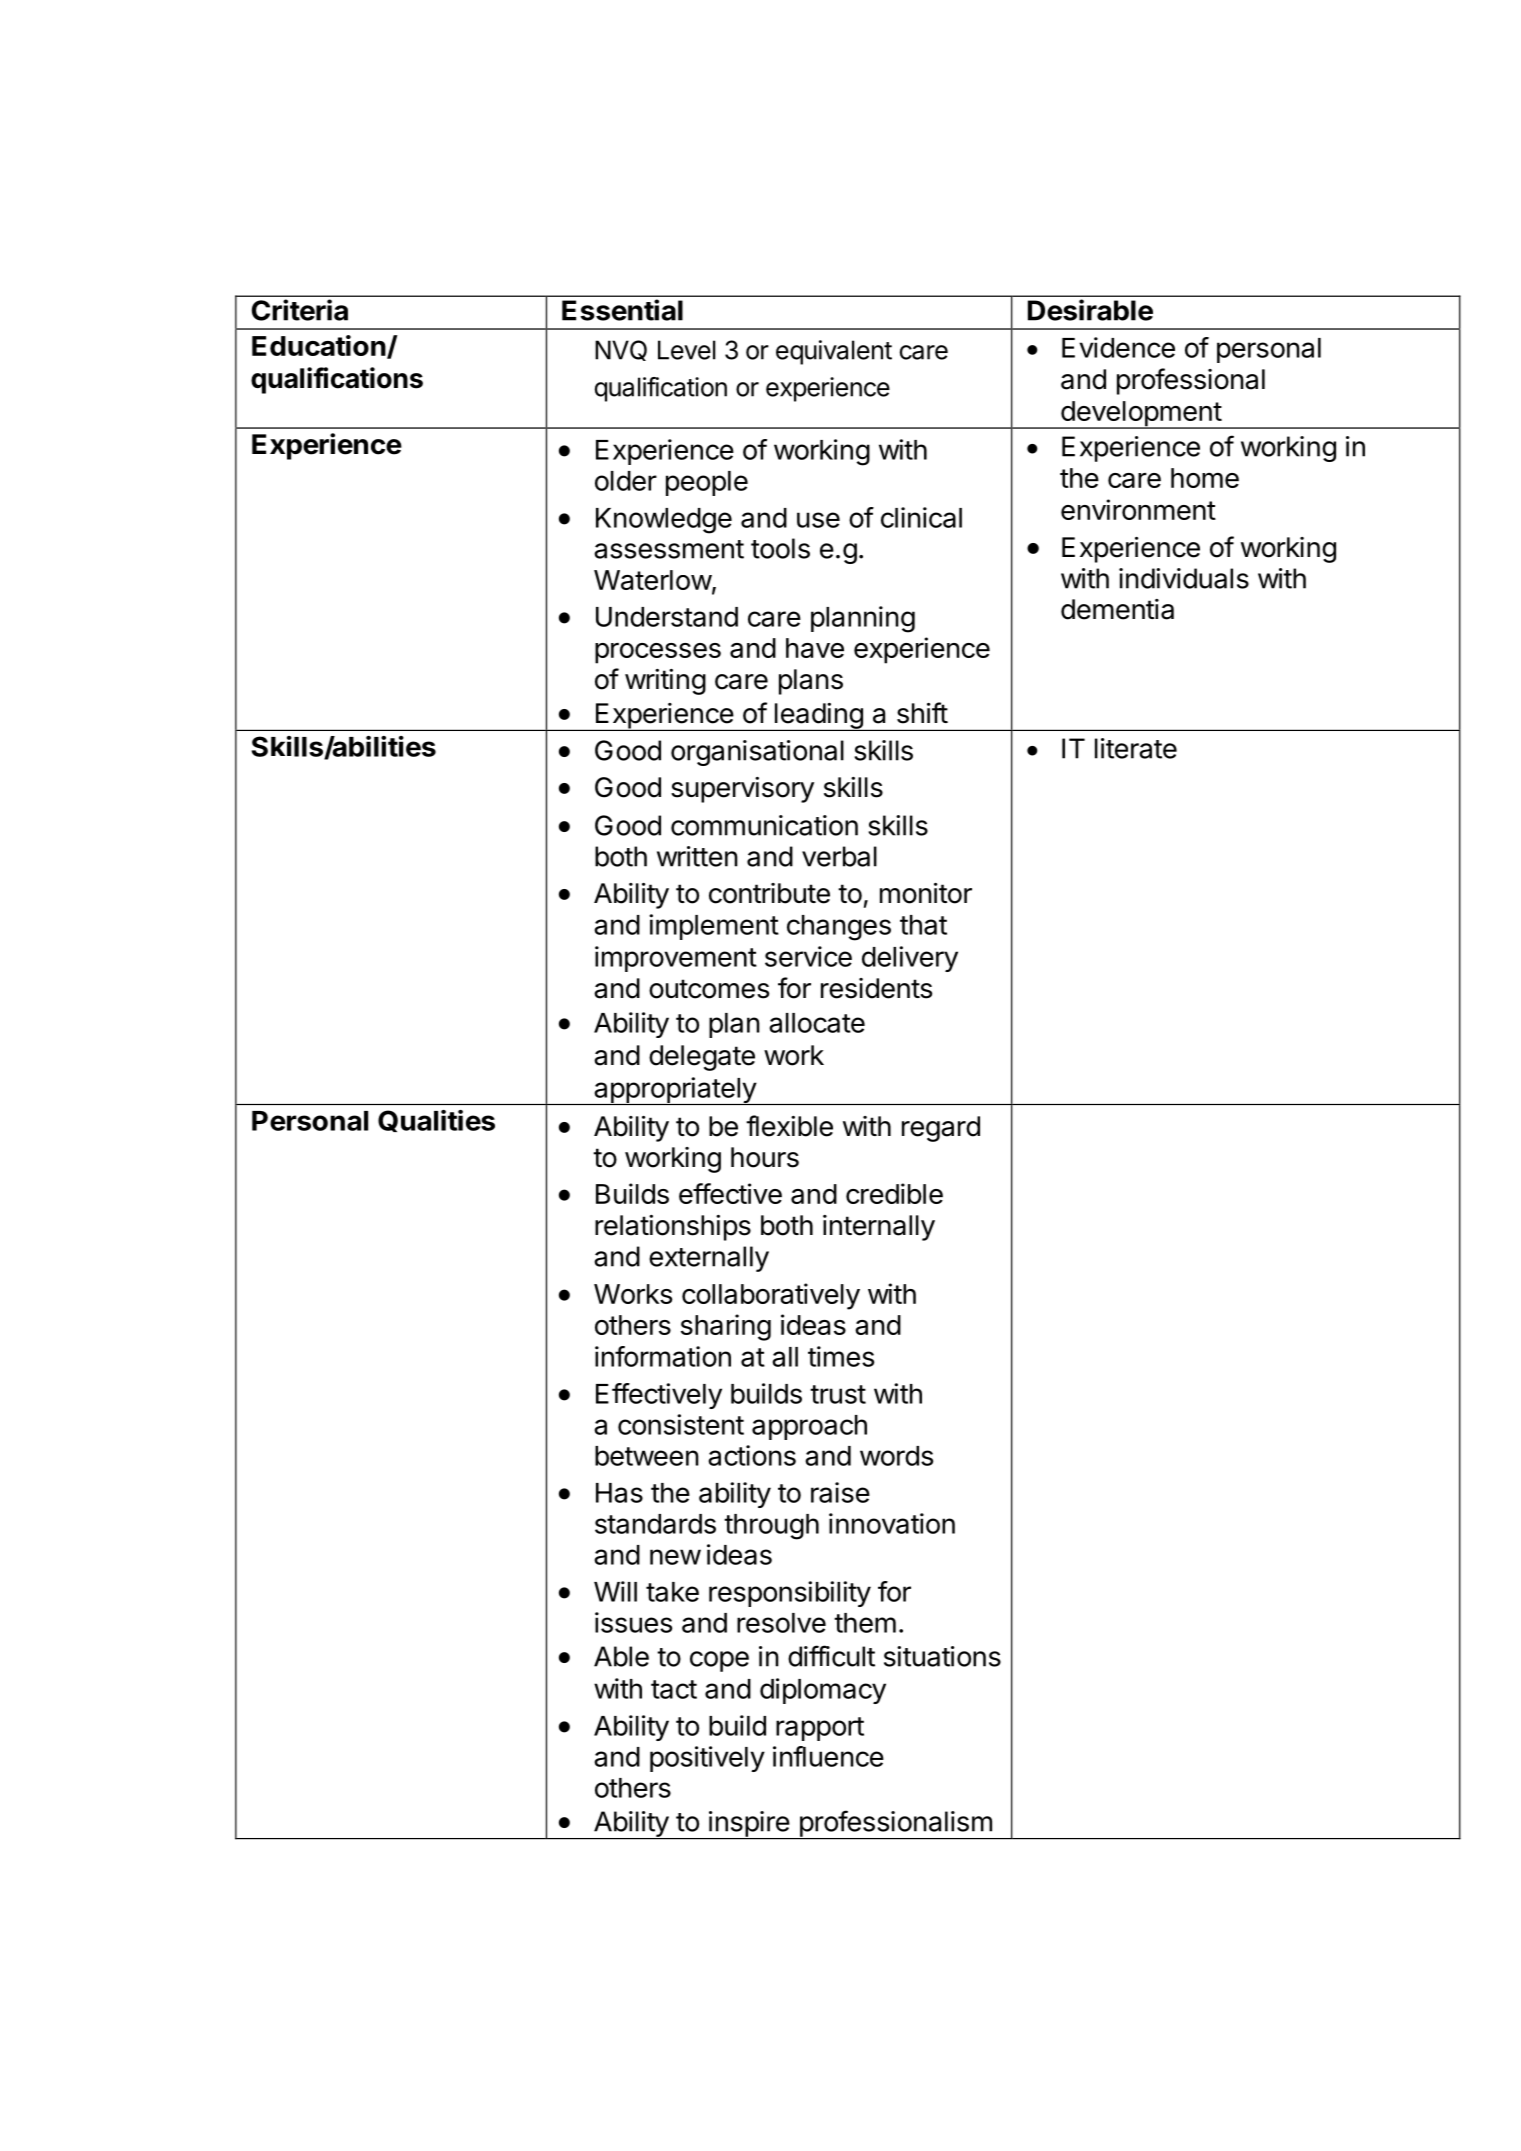 The width and height of the page is (1521, 2151). I want to click on words, so click(896, 1456).
